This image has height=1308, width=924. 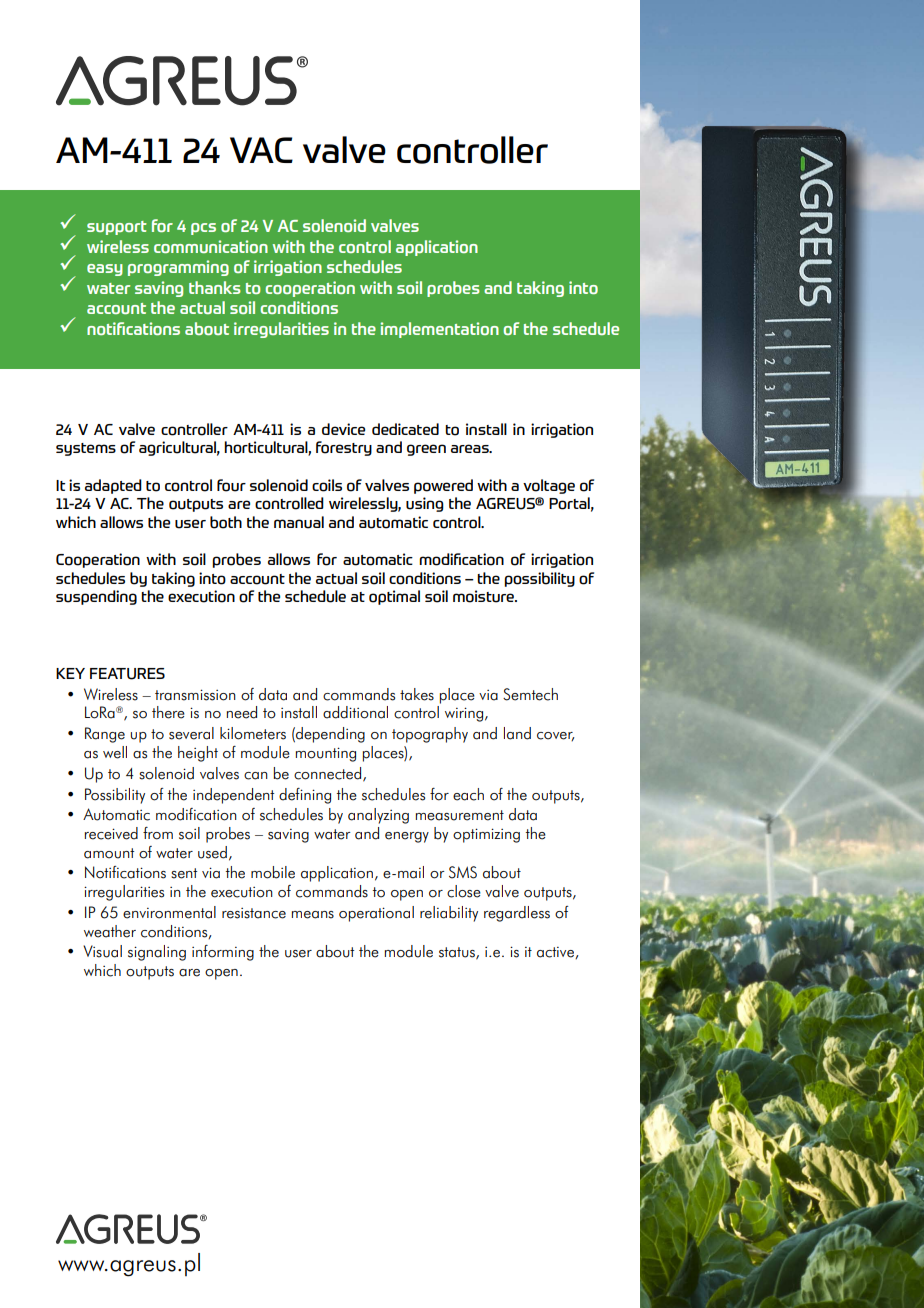 What do you see at coordinates (517, 733) in the image?
I see `land` at bounding box center [517, 733].
